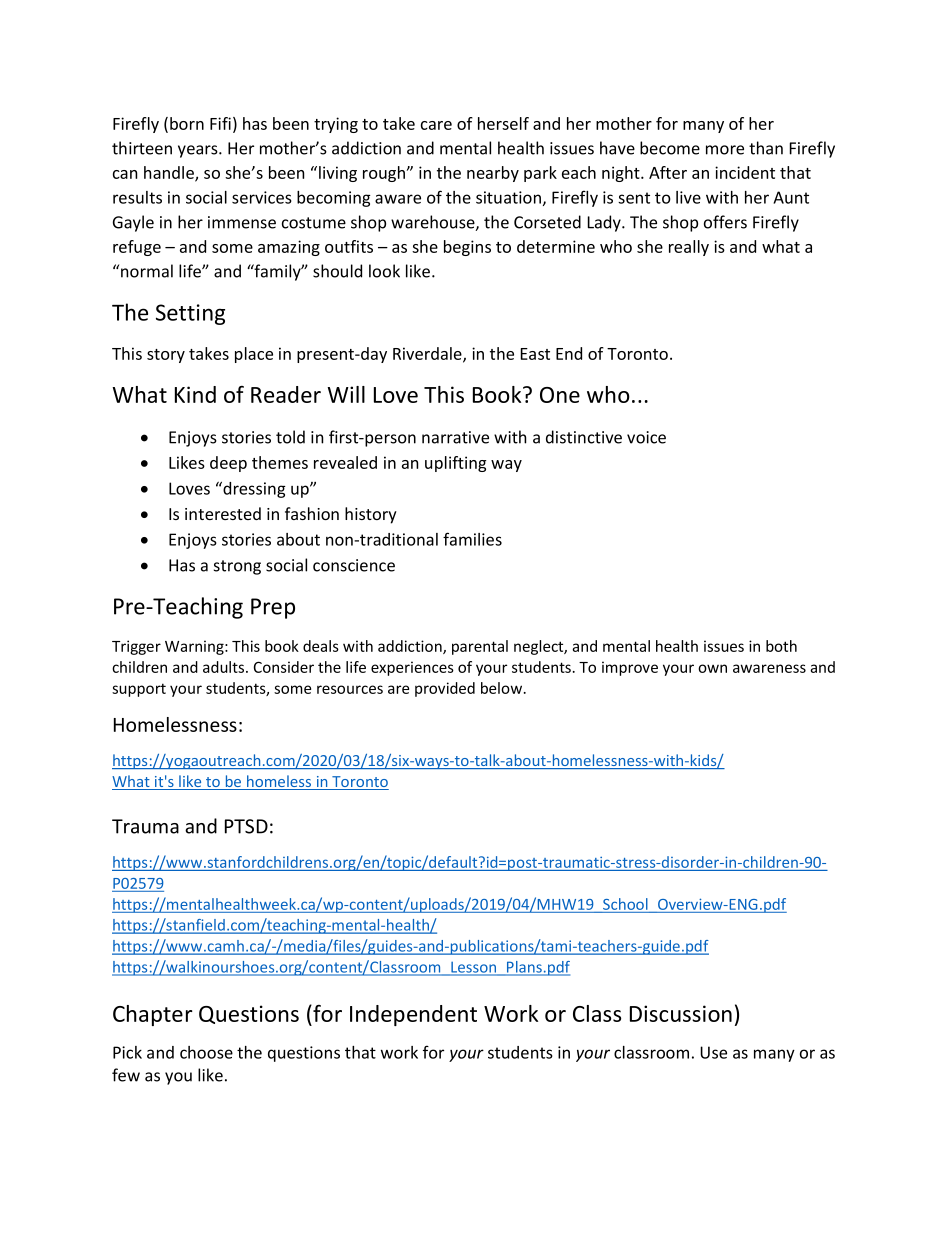 This document has height=1233, width=952. What do you see at coordinates (480, 647) in the document?
I see `parental` at bounding box center [480, 647].
